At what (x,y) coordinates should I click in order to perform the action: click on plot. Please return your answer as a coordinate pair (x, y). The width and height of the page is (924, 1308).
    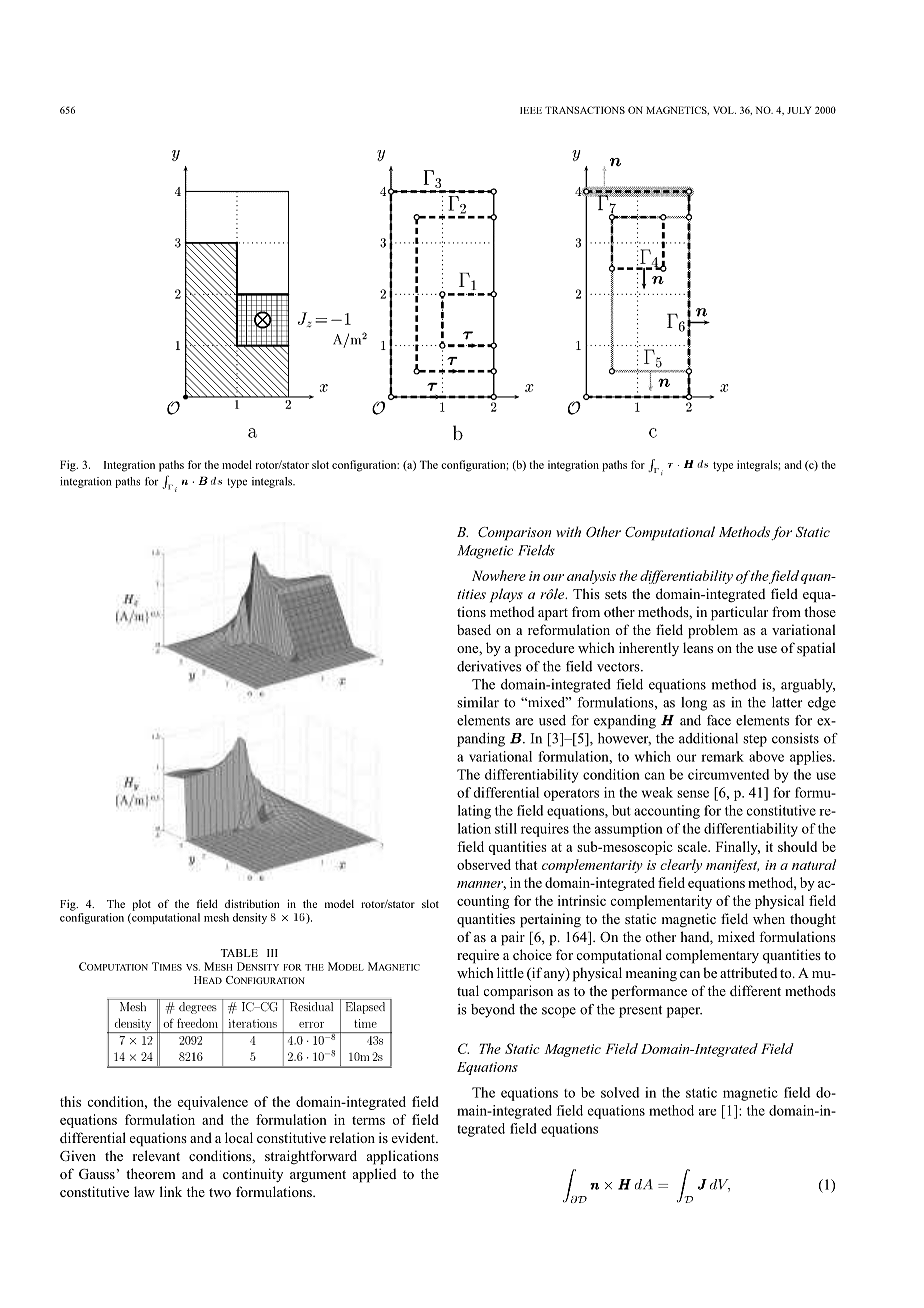
    Looking at the image, I should click on (141, 905).
